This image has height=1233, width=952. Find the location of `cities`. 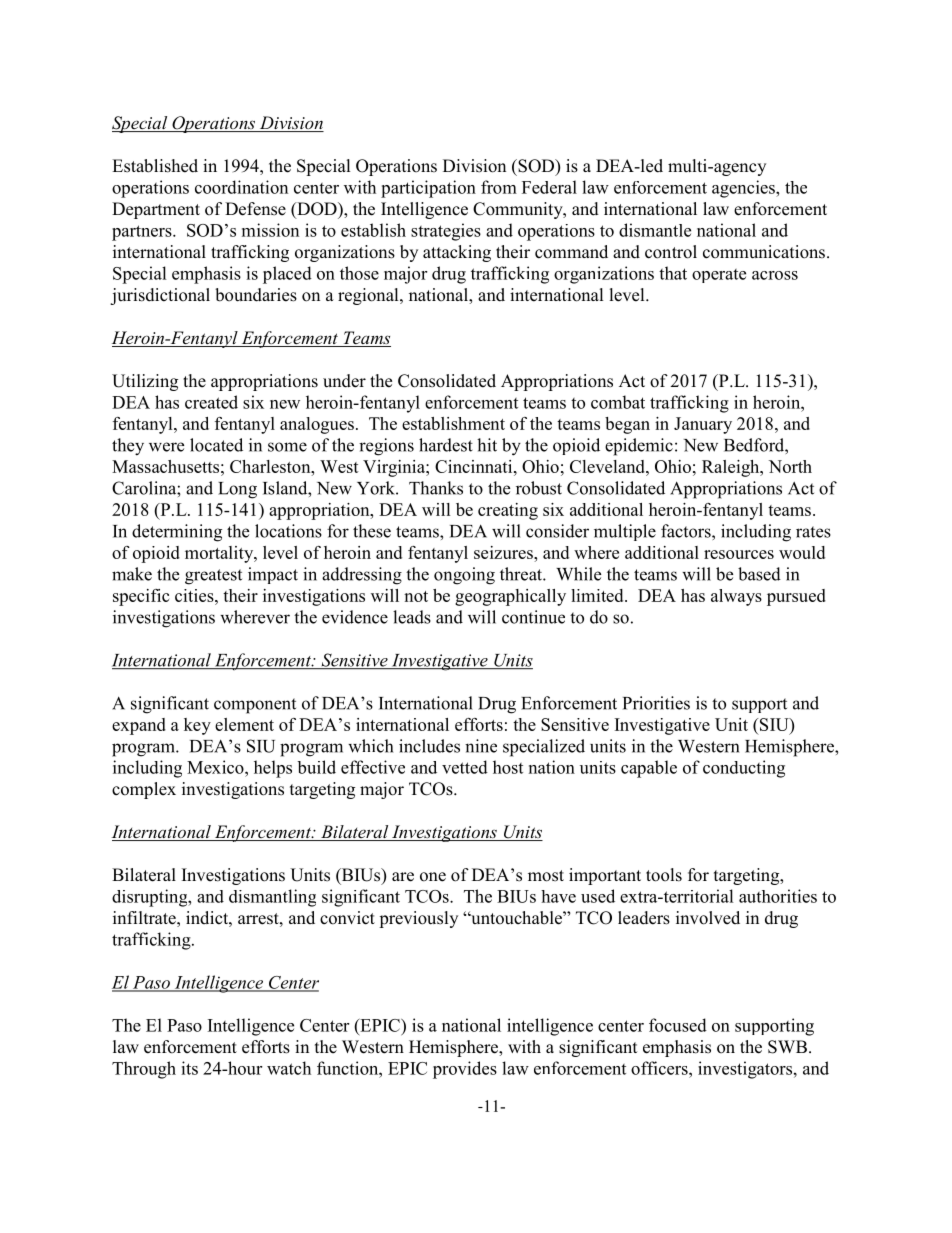

cities is located at coordinates (195, 595).
